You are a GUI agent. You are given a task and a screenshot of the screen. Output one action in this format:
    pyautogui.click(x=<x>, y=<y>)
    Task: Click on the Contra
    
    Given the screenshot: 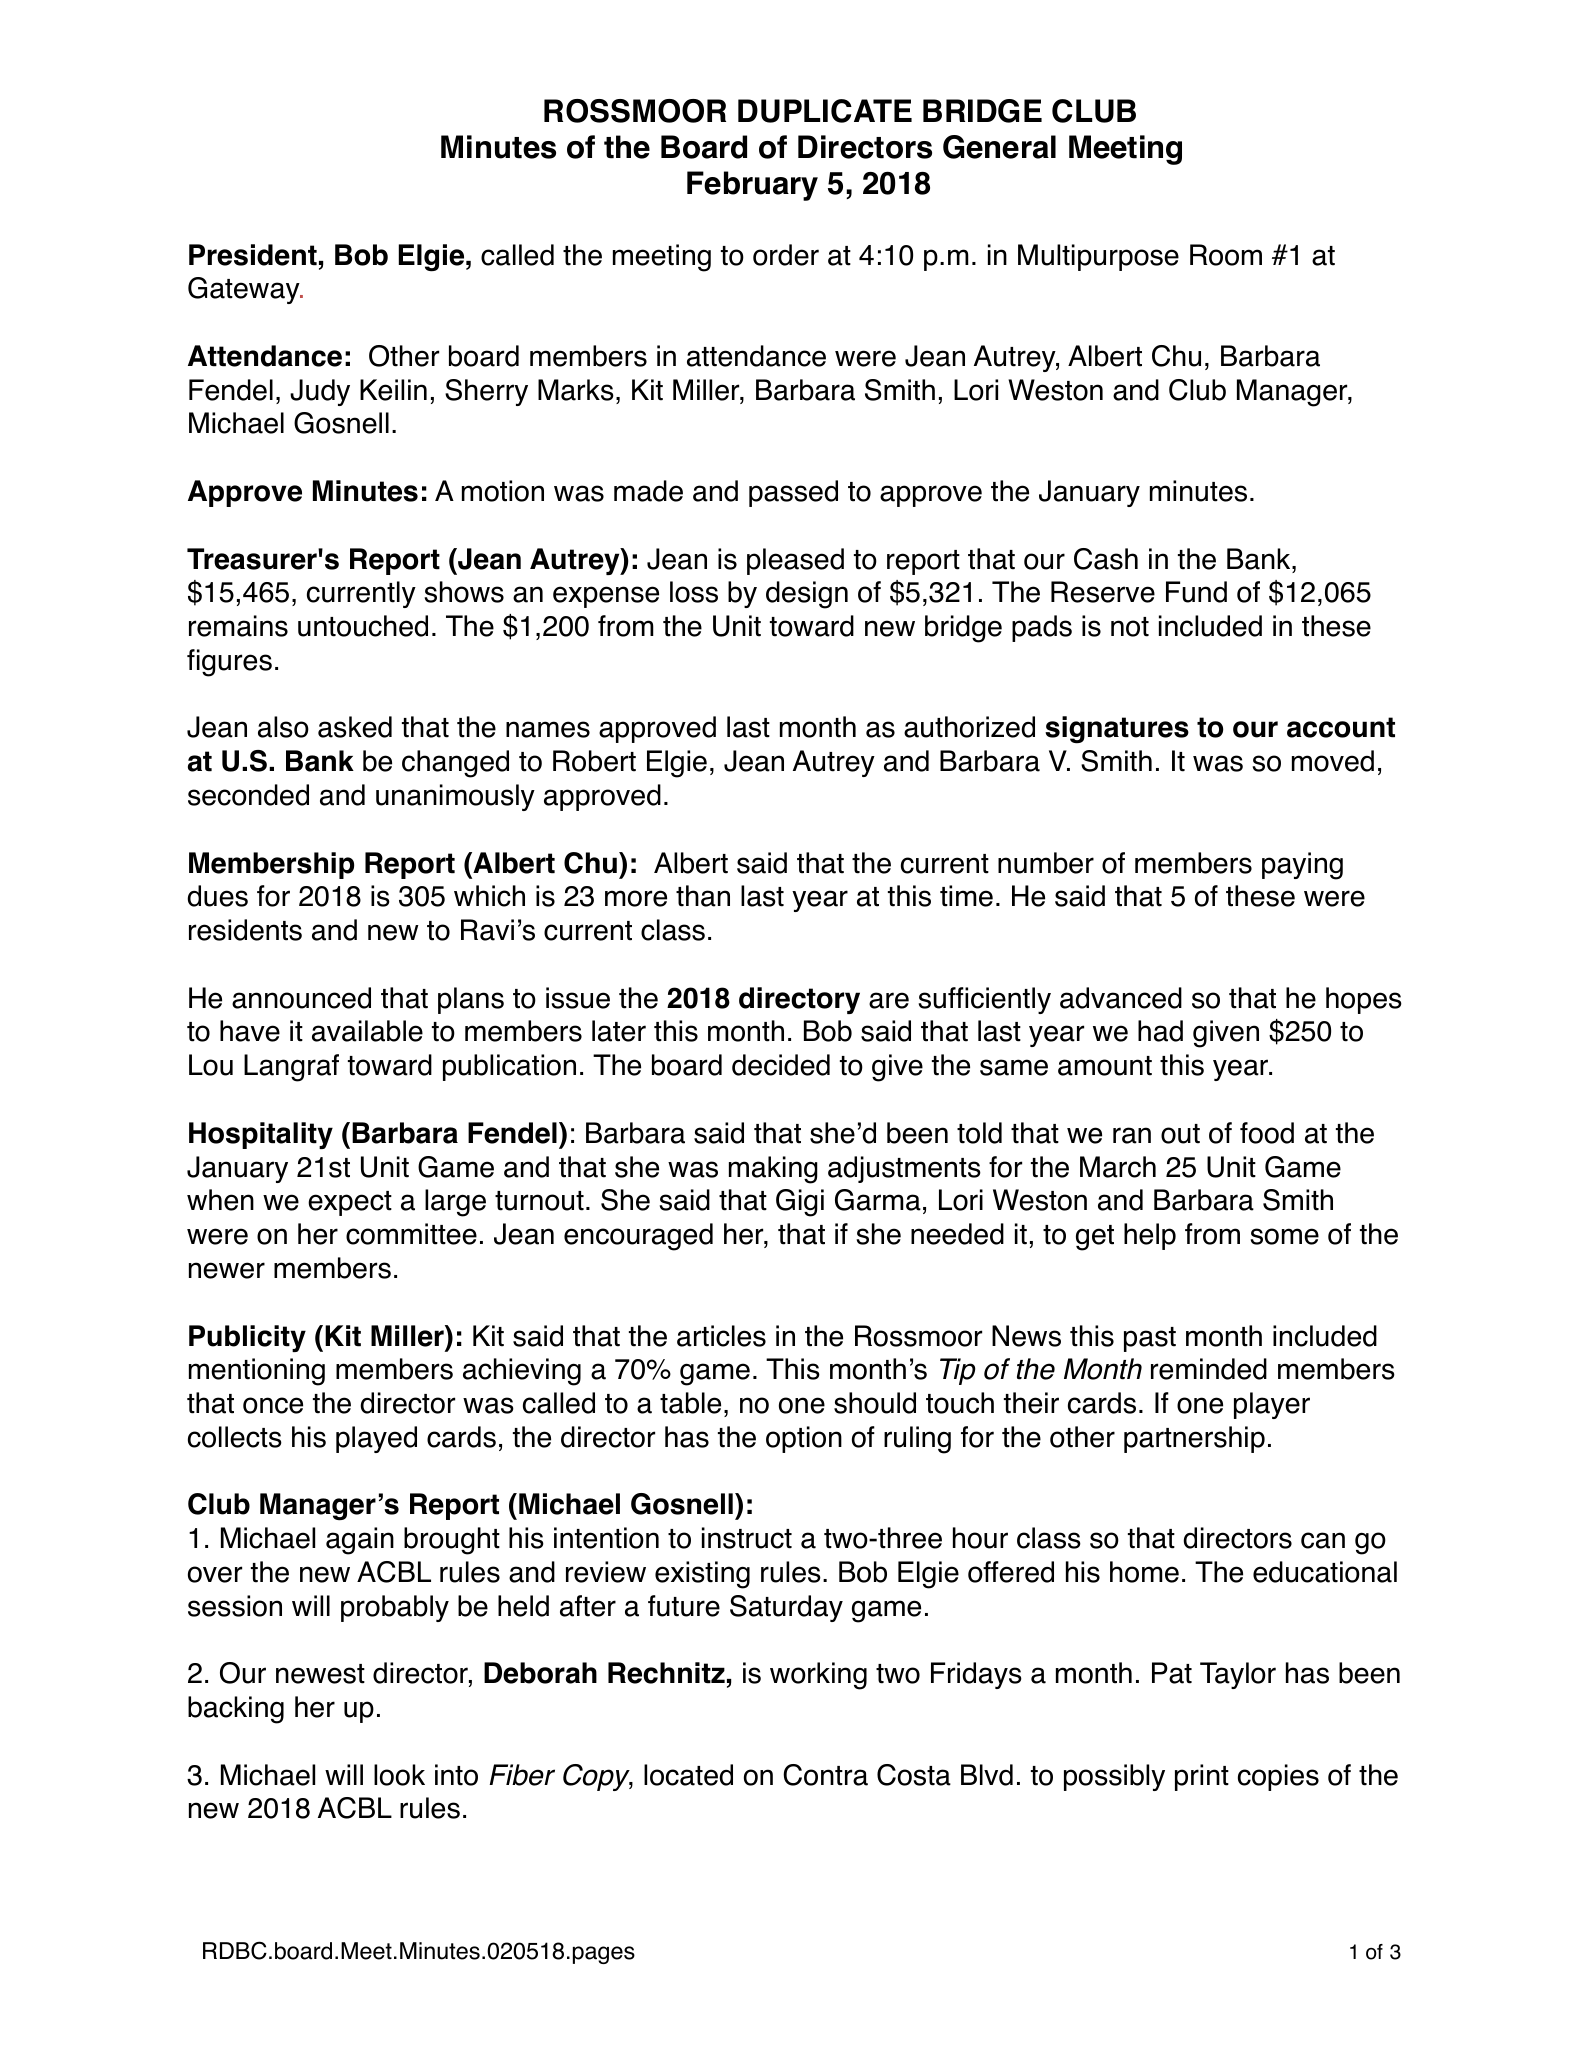 What is the action you would take?
    pyautogui.click(x=825, y=1775)
